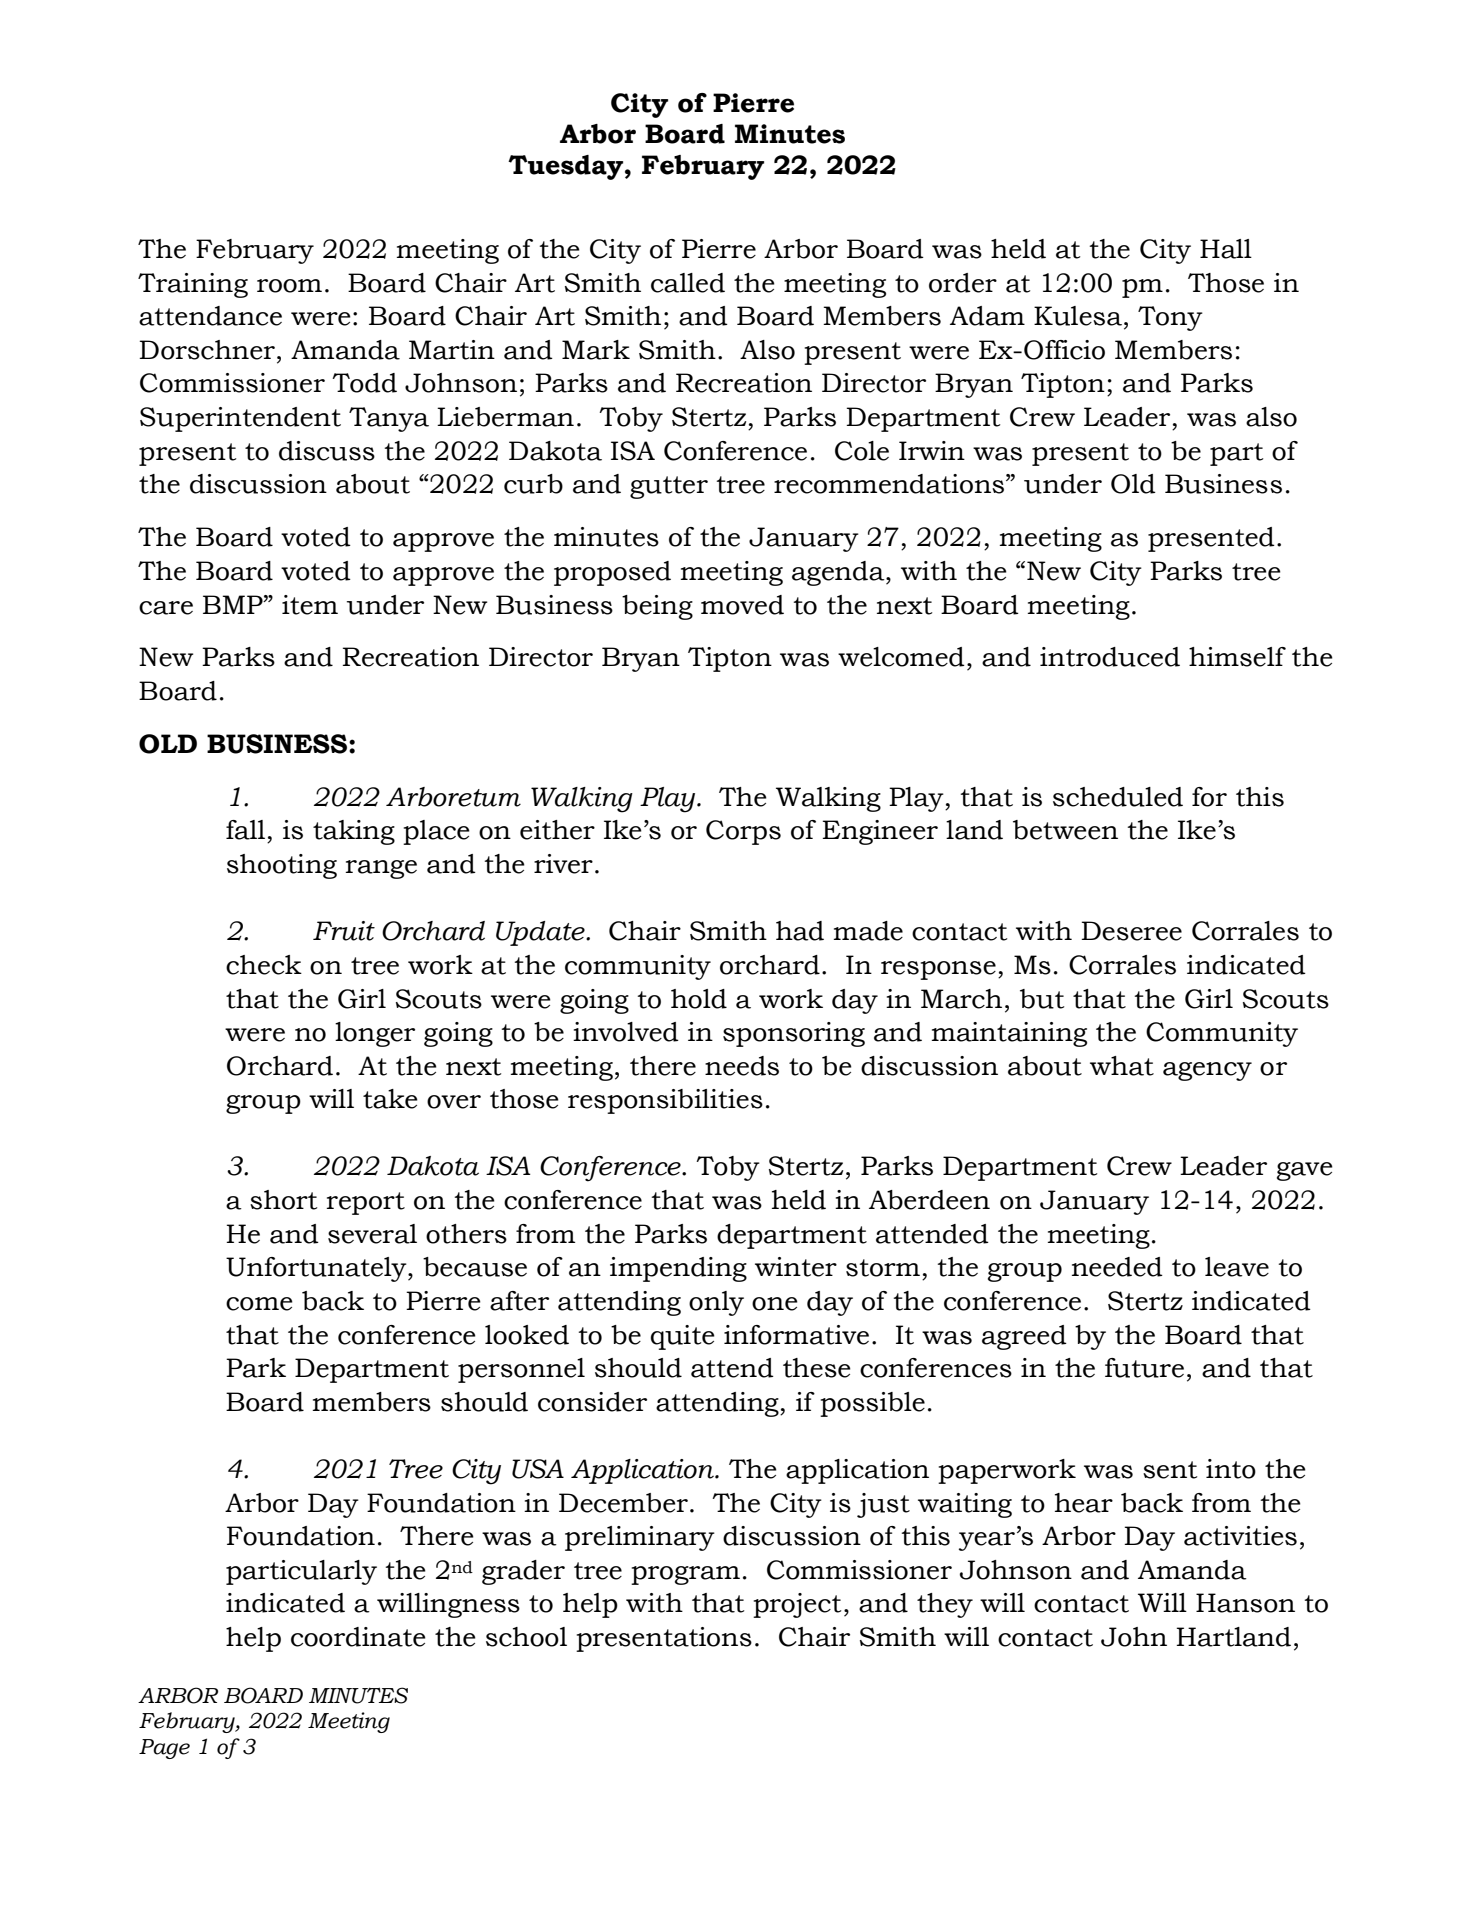  What do you see at coordinates (283, 1200) in the screenshot?
I see `short` at bounding box center [283, 1200].
